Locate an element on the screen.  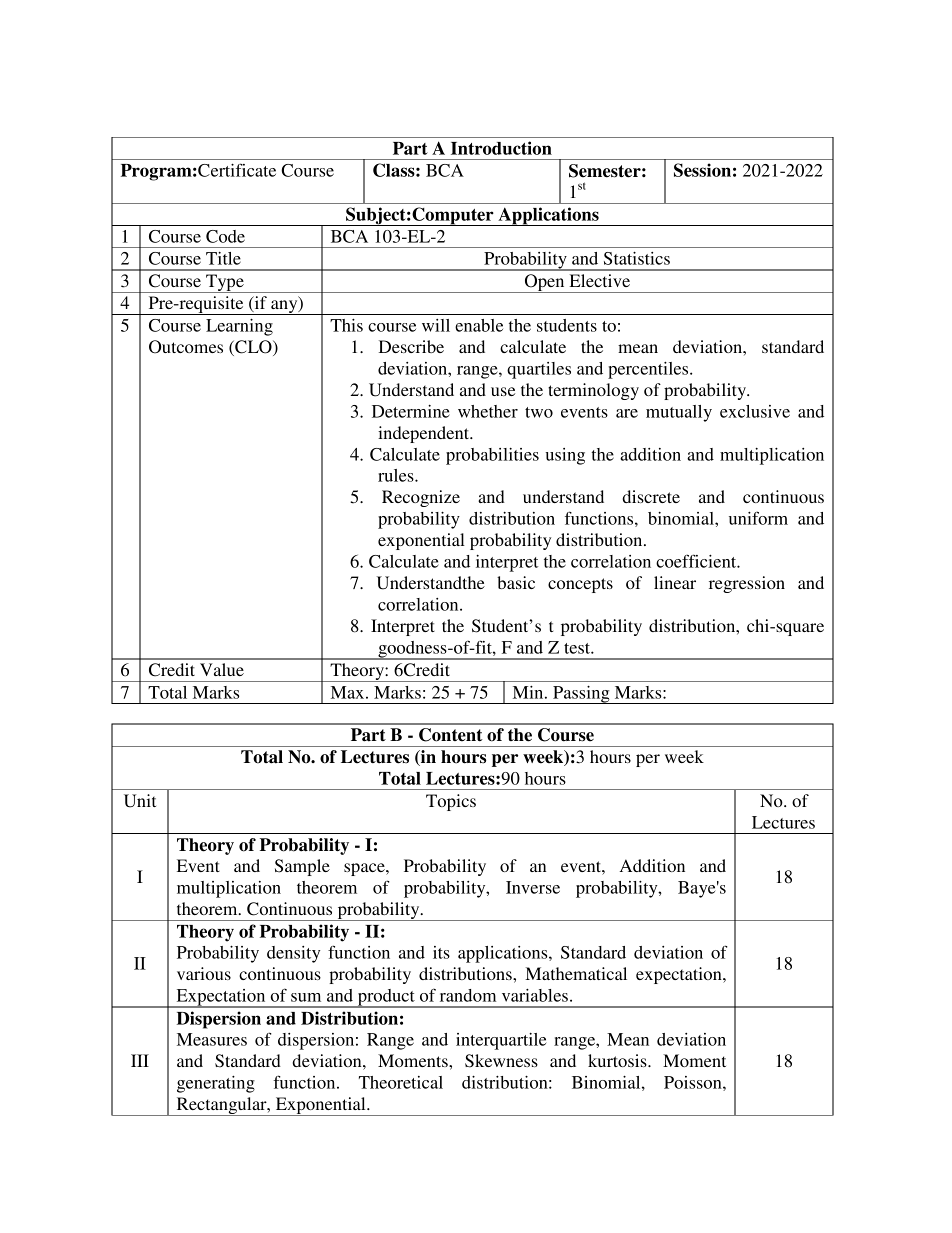
Statistics is located at coordinates (637, 258).
